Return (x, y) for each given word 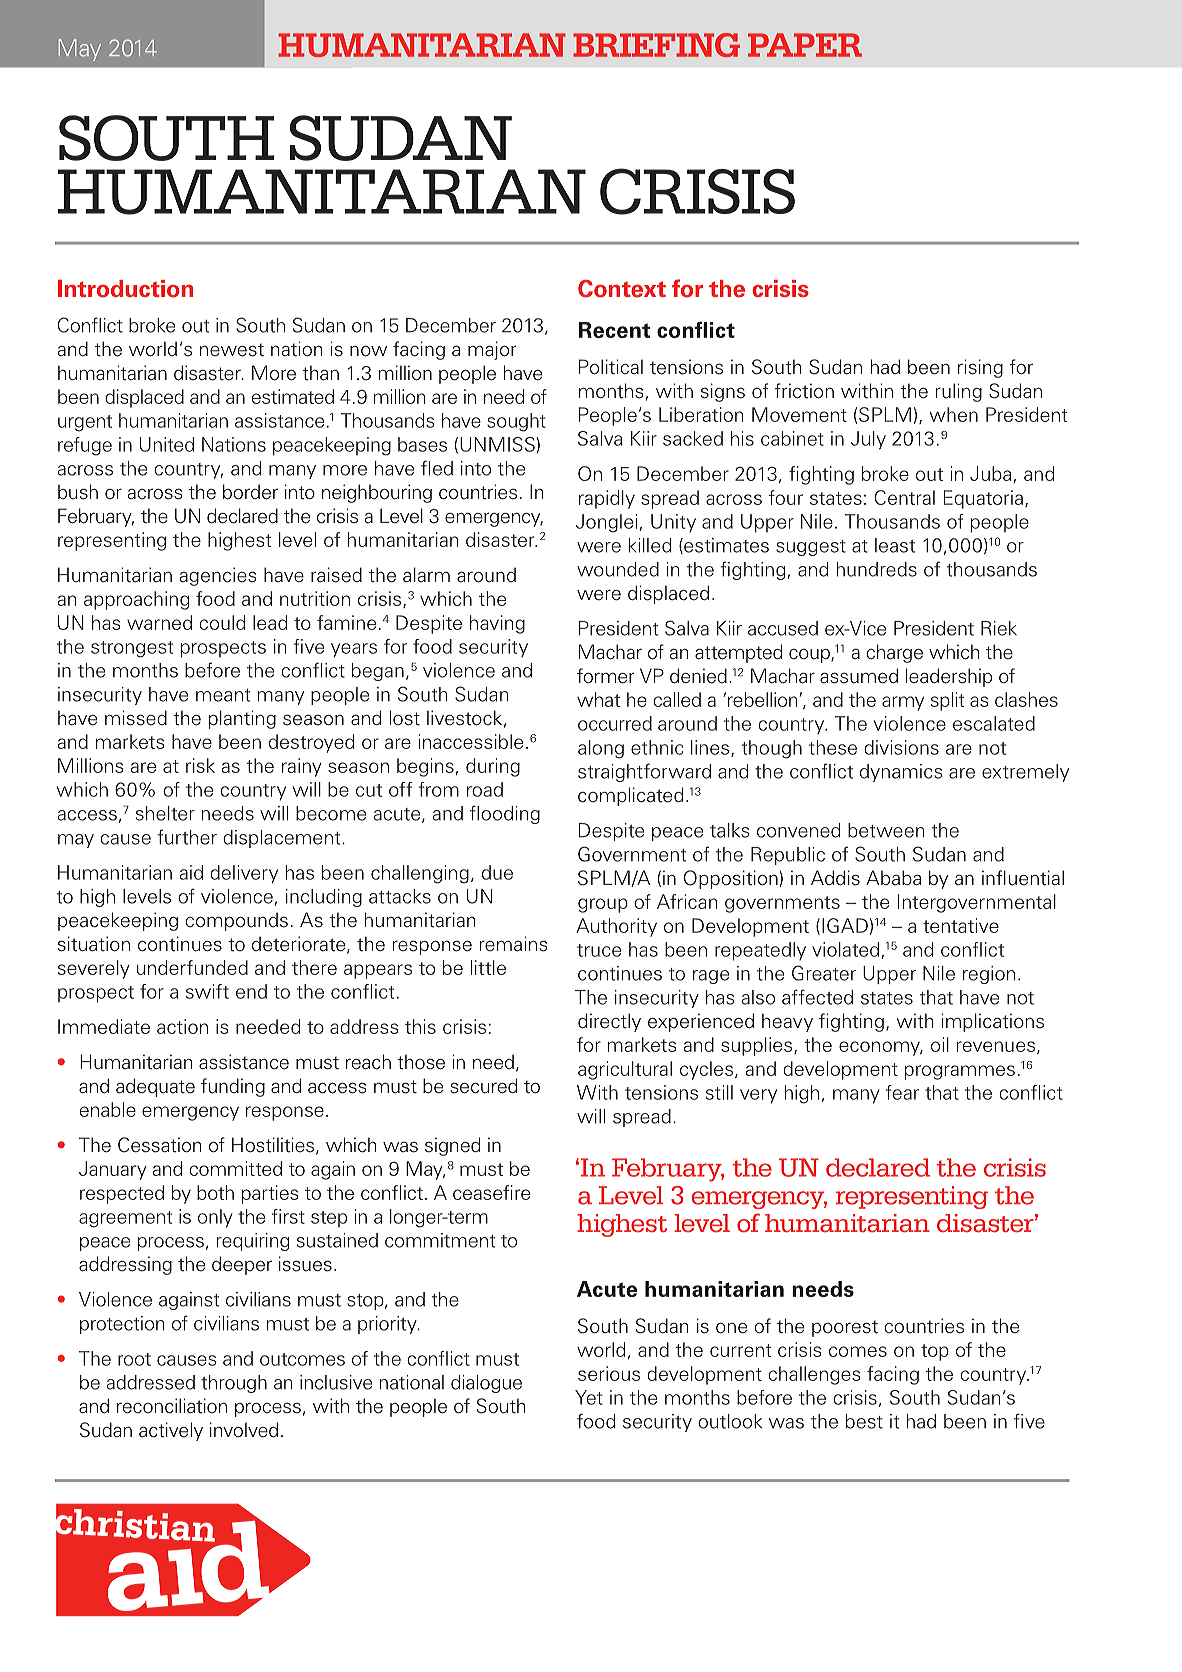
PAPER (805, 45)
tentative (961, 925)
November (108, 48)
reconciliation (172, 1406)
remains (513, 944)
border (250, 492)
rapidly (607, 499)
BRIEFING (656, 45)
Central (904, 497)
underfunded (192, 967)
